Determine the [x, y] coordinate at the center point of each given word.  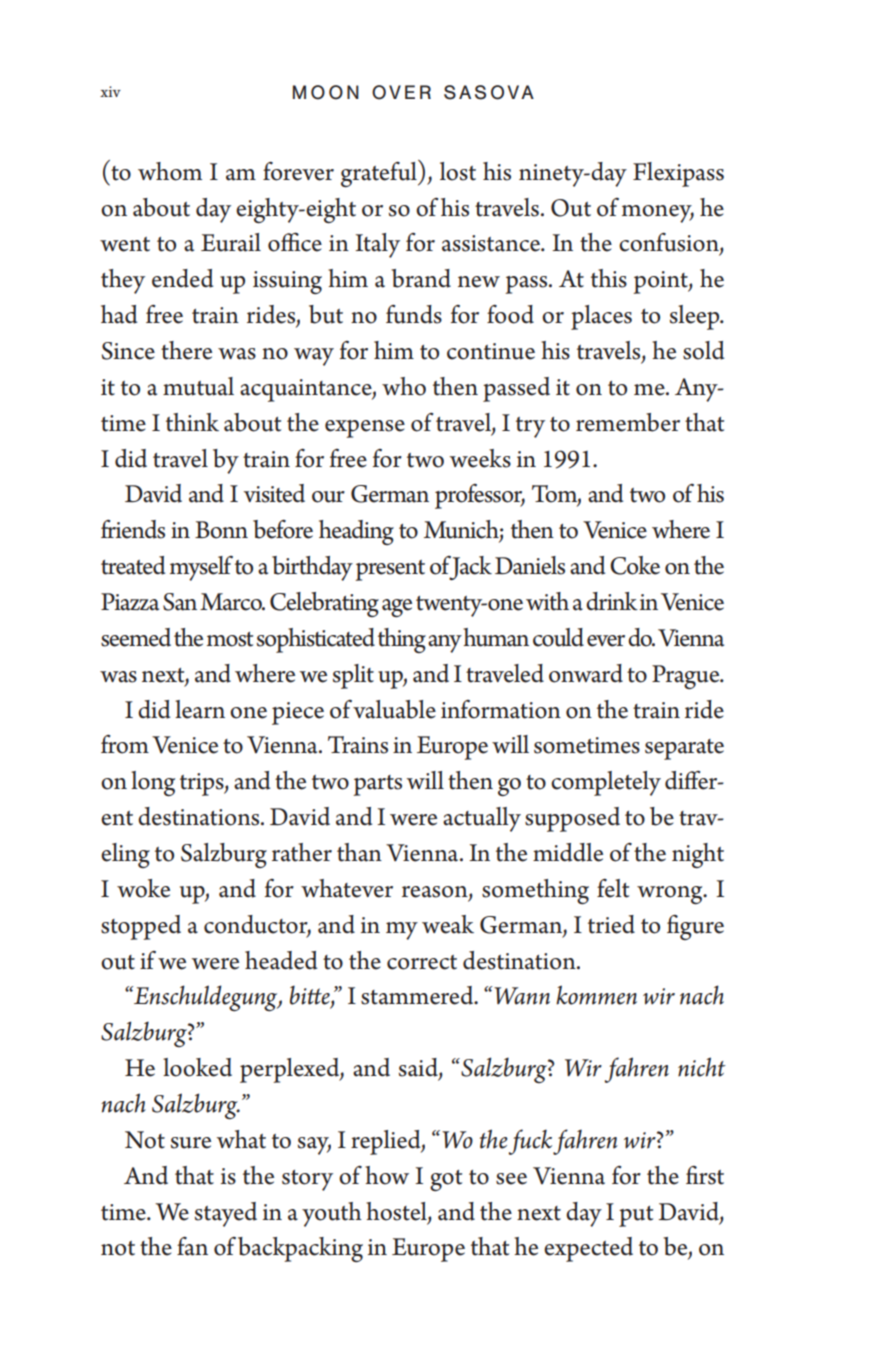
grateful [380, 173]
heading [356, 532]
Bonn [221, 530]
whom [170, 171]
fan [192, 1246]
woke [143, 888]
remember [628, 422]
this [609, 278]
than [359, 852]
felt [613, 888]
